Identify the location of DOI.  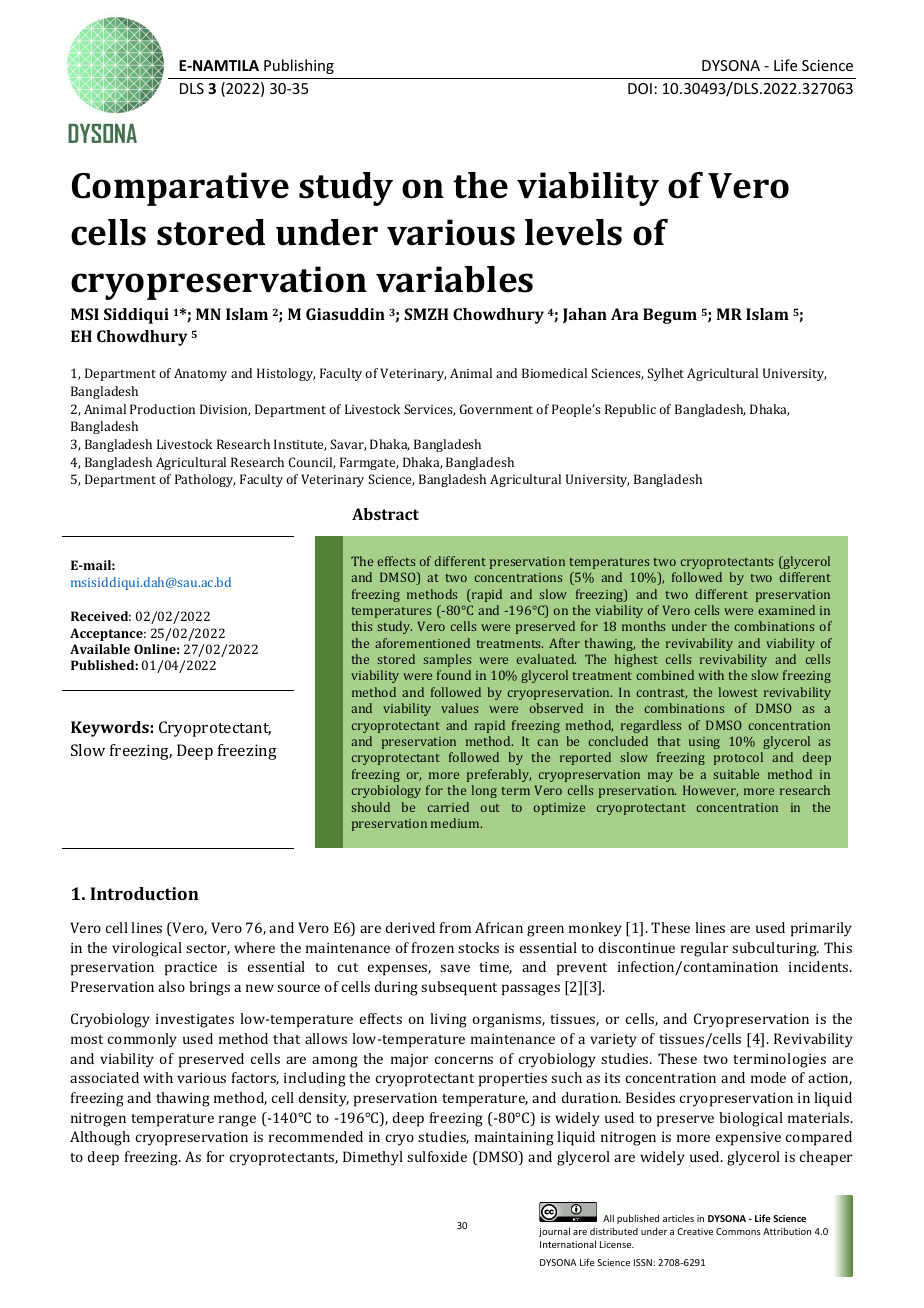
(640, 88).
